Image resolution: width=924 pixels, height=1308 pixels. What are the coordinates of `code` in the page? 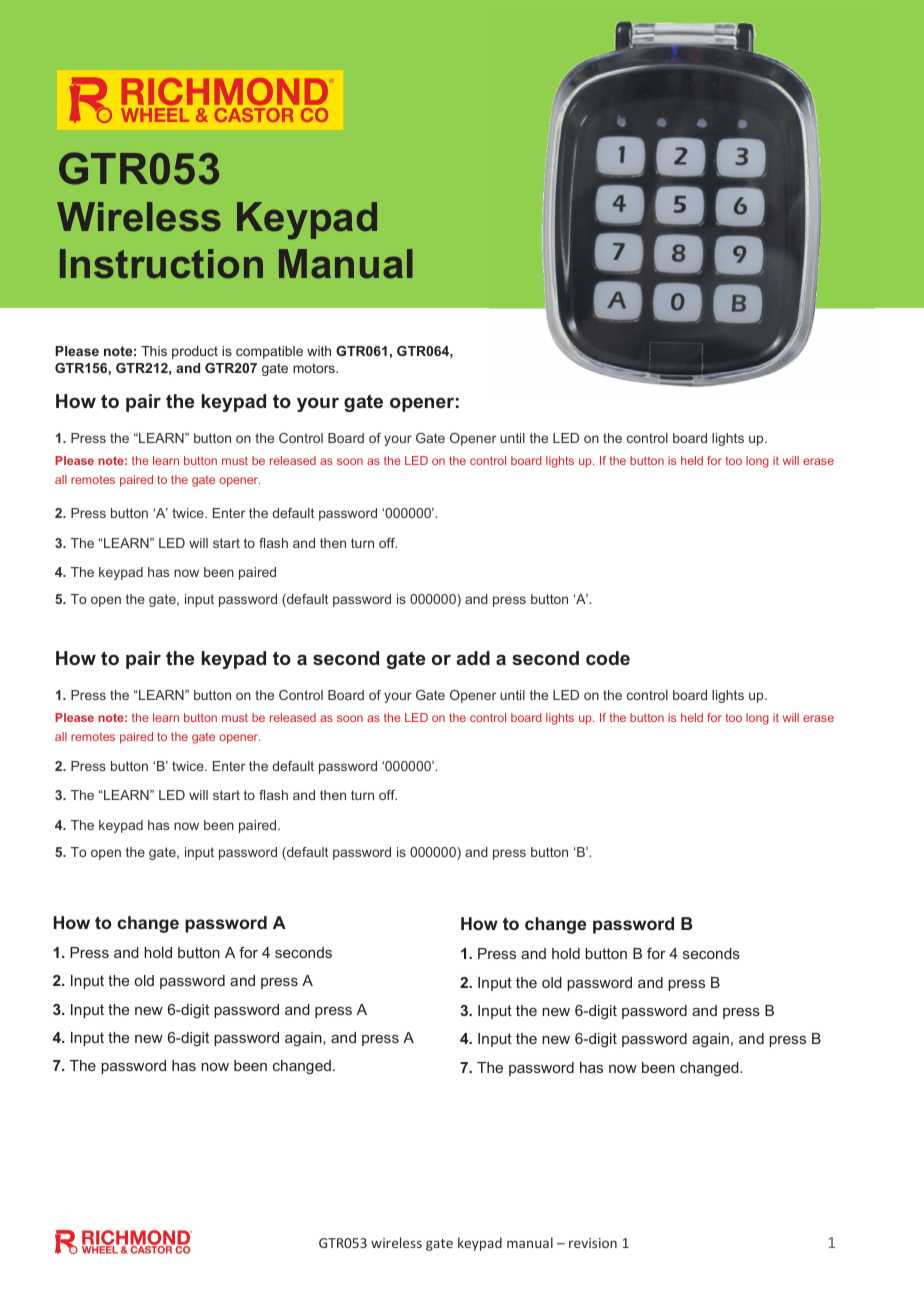 It's located at (608, 658).
